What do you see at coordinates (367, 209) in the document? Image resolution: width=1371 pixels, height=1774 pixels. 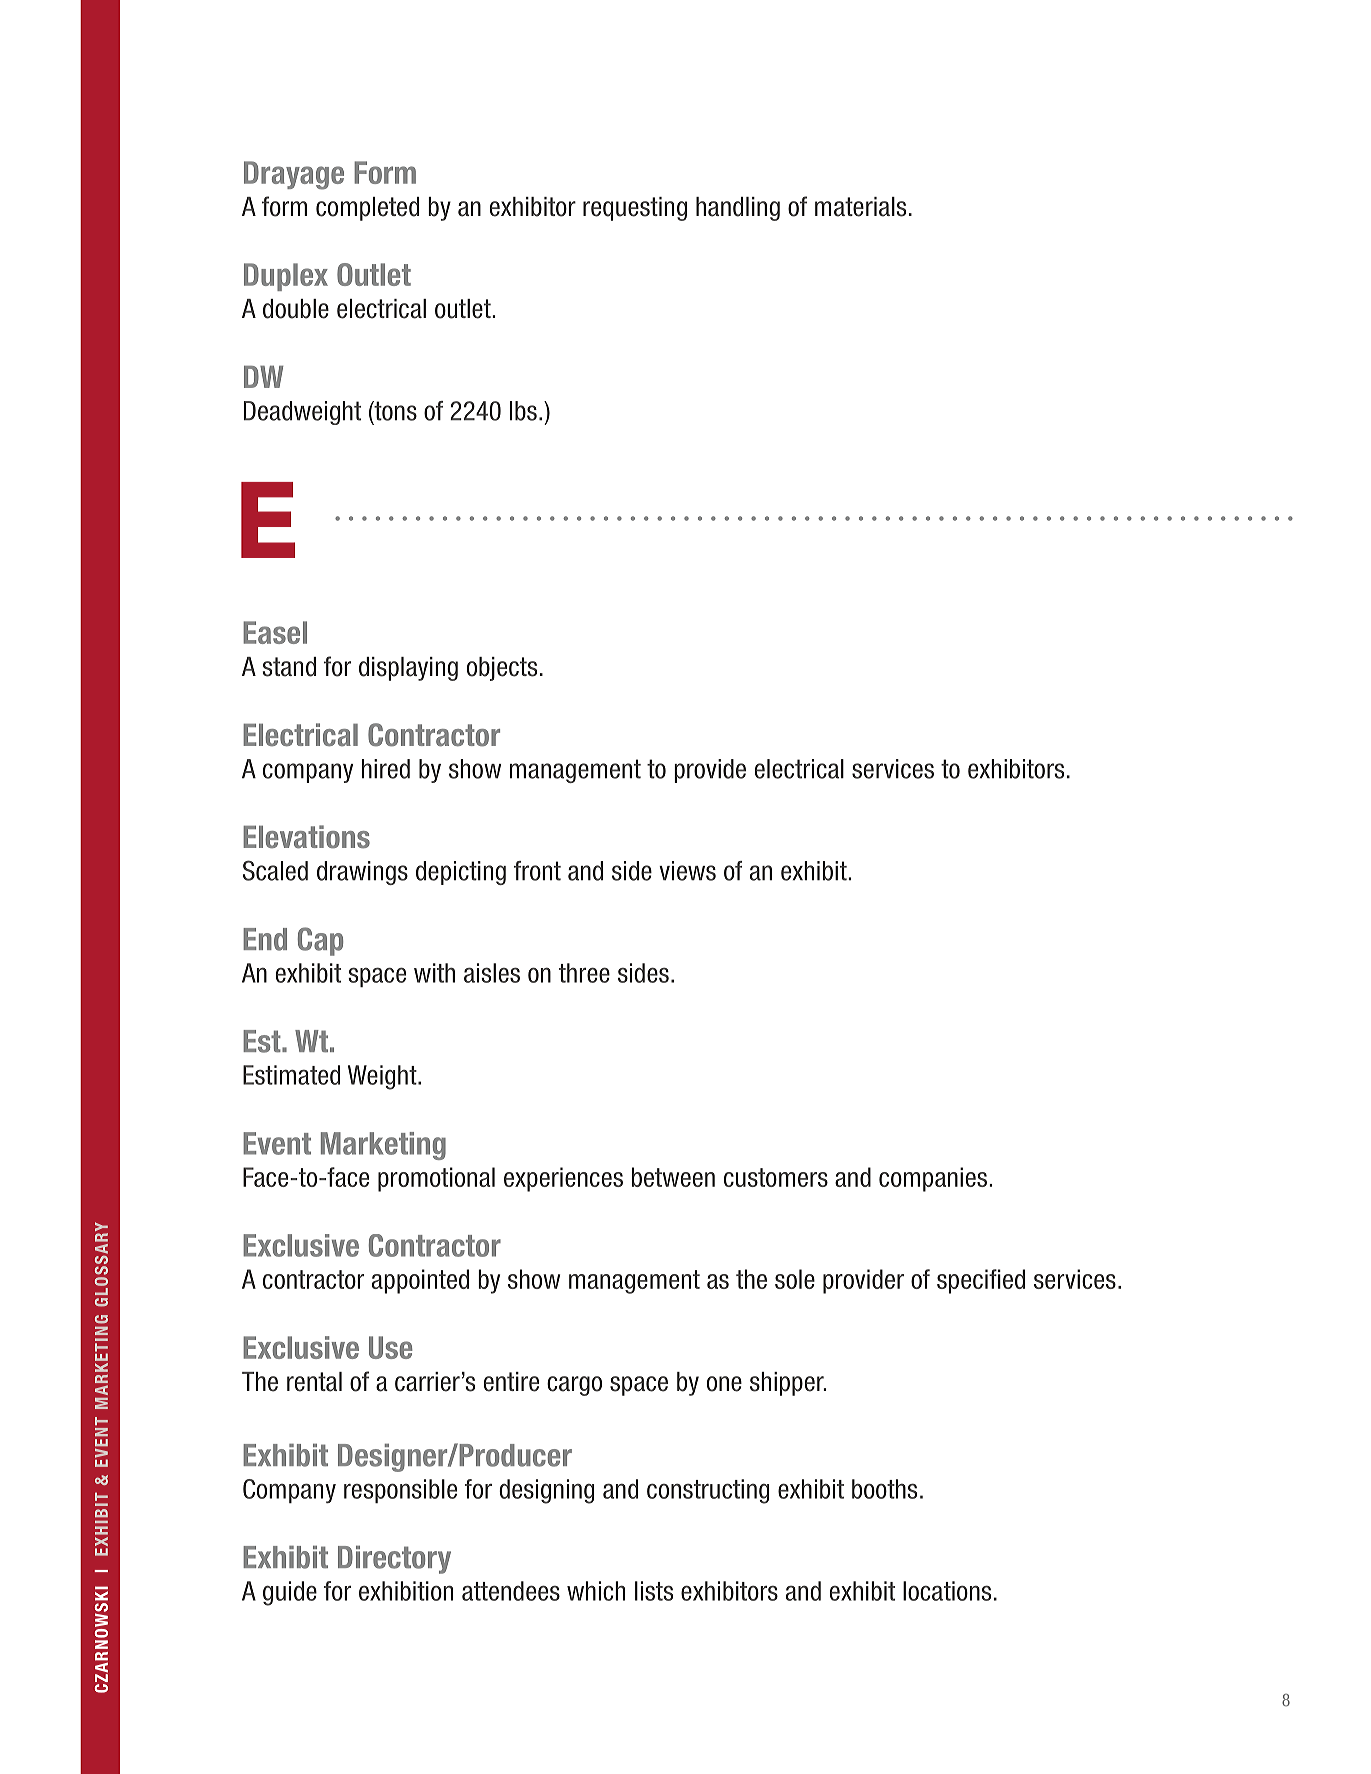 I see `completed` at bounding box center [367, 209].
